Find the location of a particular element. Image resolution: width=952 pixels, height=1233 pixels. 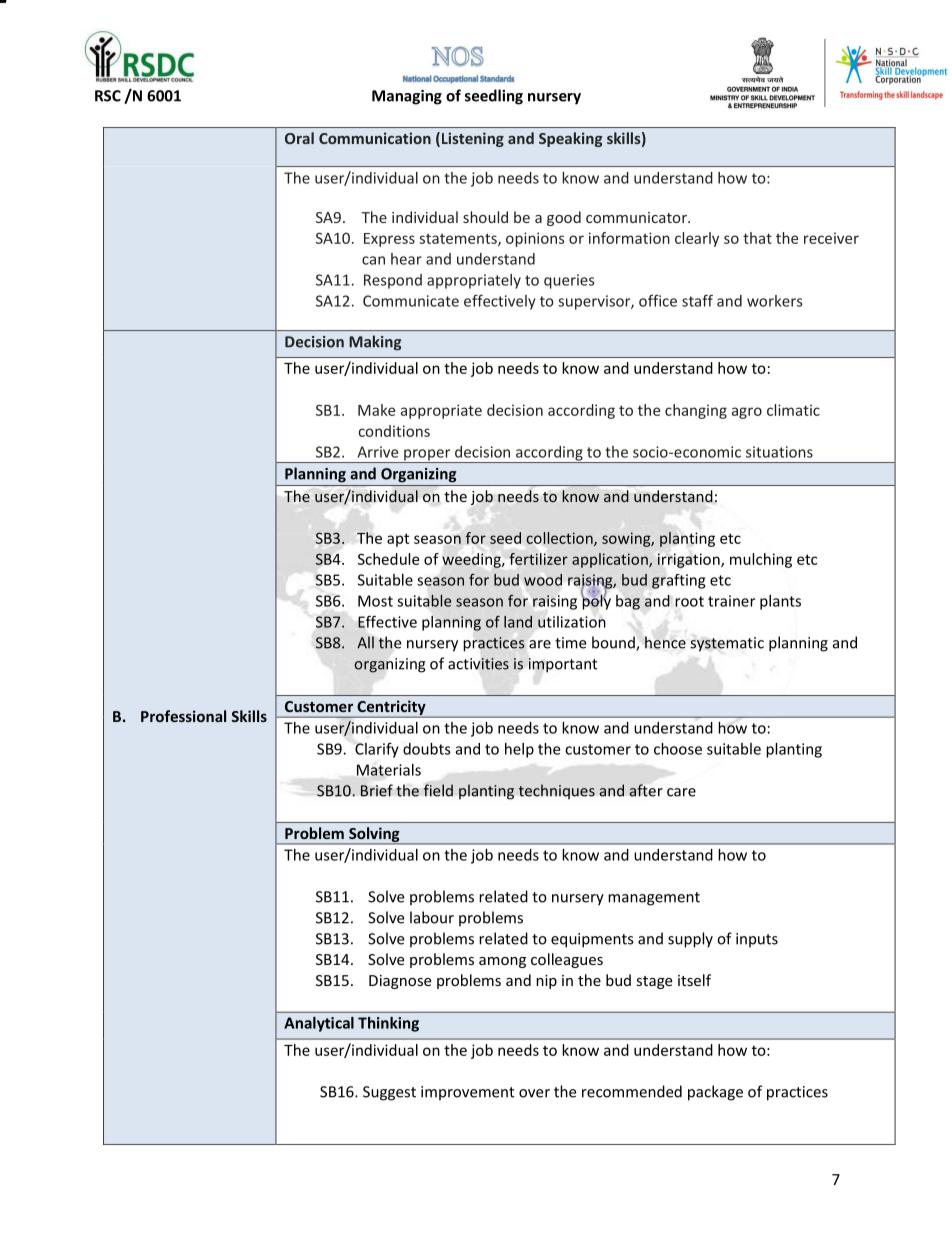

Managing is located at coordinates (407, 97).
